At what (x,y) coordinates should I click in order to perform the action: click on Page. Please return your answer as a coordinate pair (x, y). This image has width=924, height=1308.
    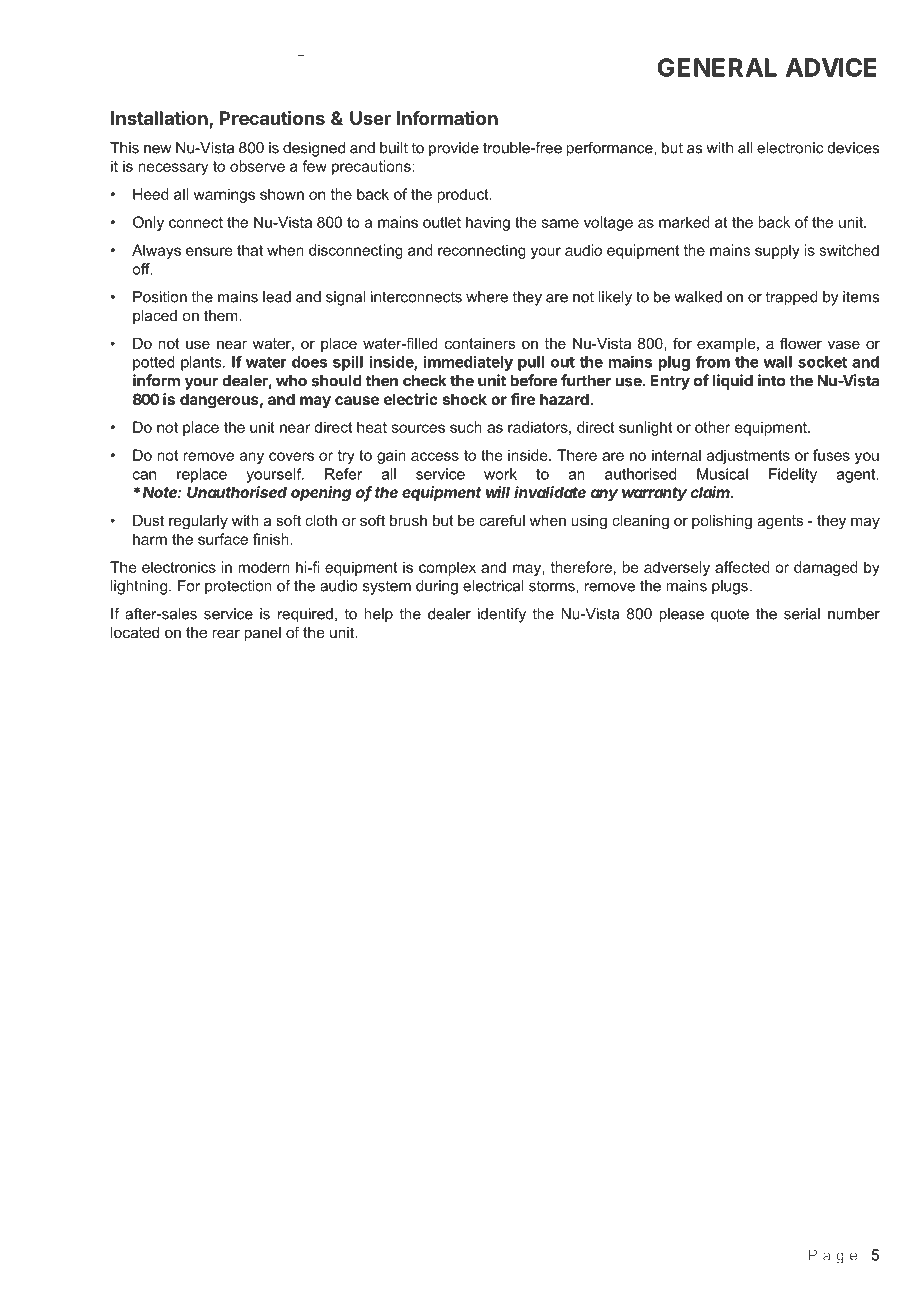
    Looking at the image, I should click on (833, 1256).
